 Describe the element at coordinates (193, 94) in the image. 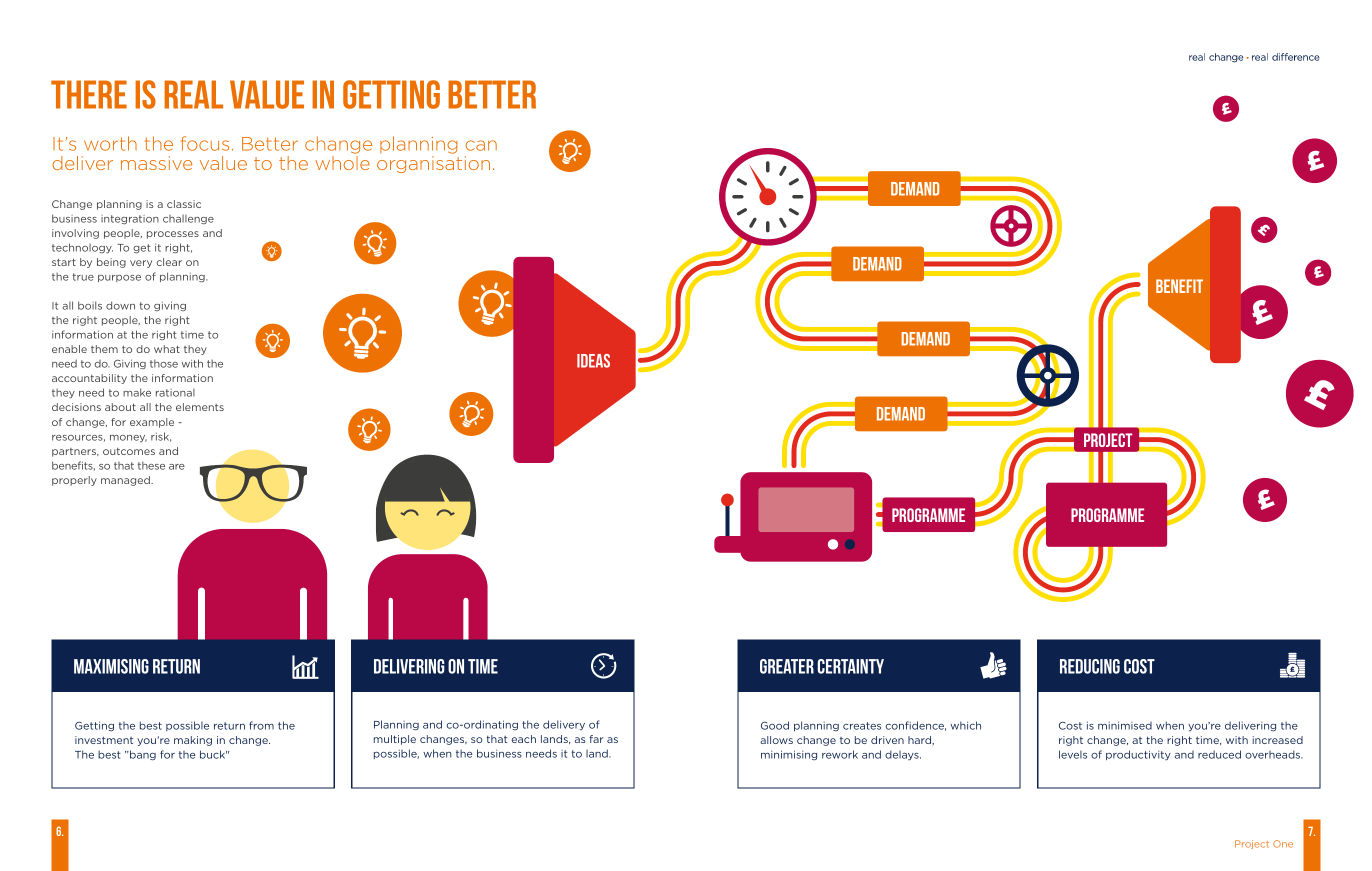

I see `REAL` at that location.
